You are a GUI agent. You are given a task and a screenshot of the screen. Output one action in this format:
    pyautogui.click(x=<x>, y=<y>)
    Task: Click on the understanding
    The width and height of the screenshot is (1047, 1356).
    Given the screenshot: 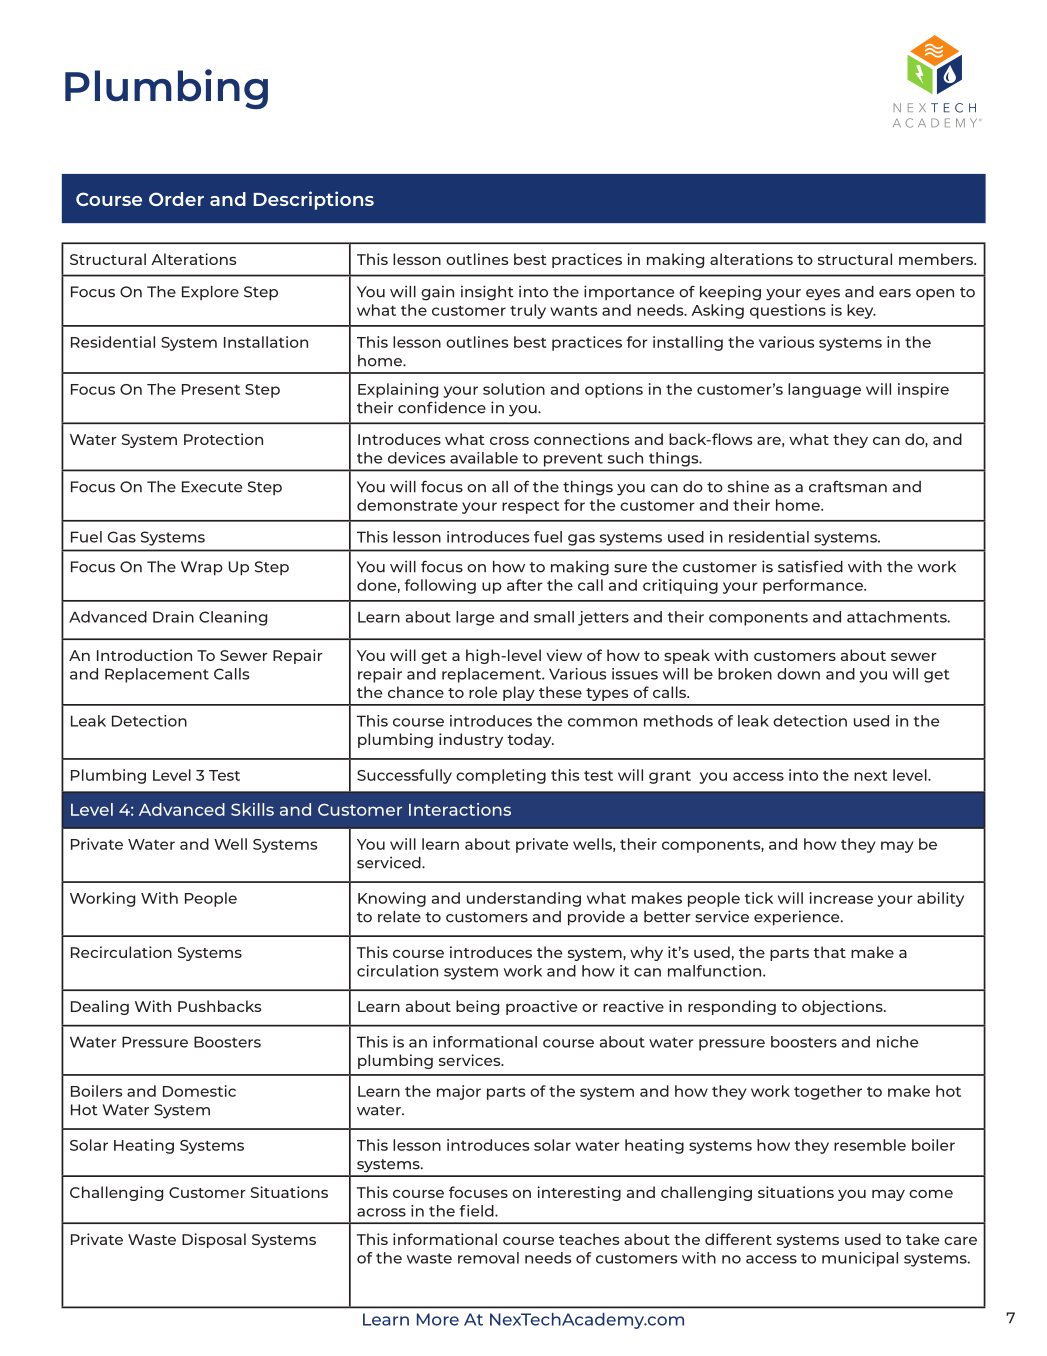 What is the action you would take?
    pyautogui.click(x=524, y=899)
